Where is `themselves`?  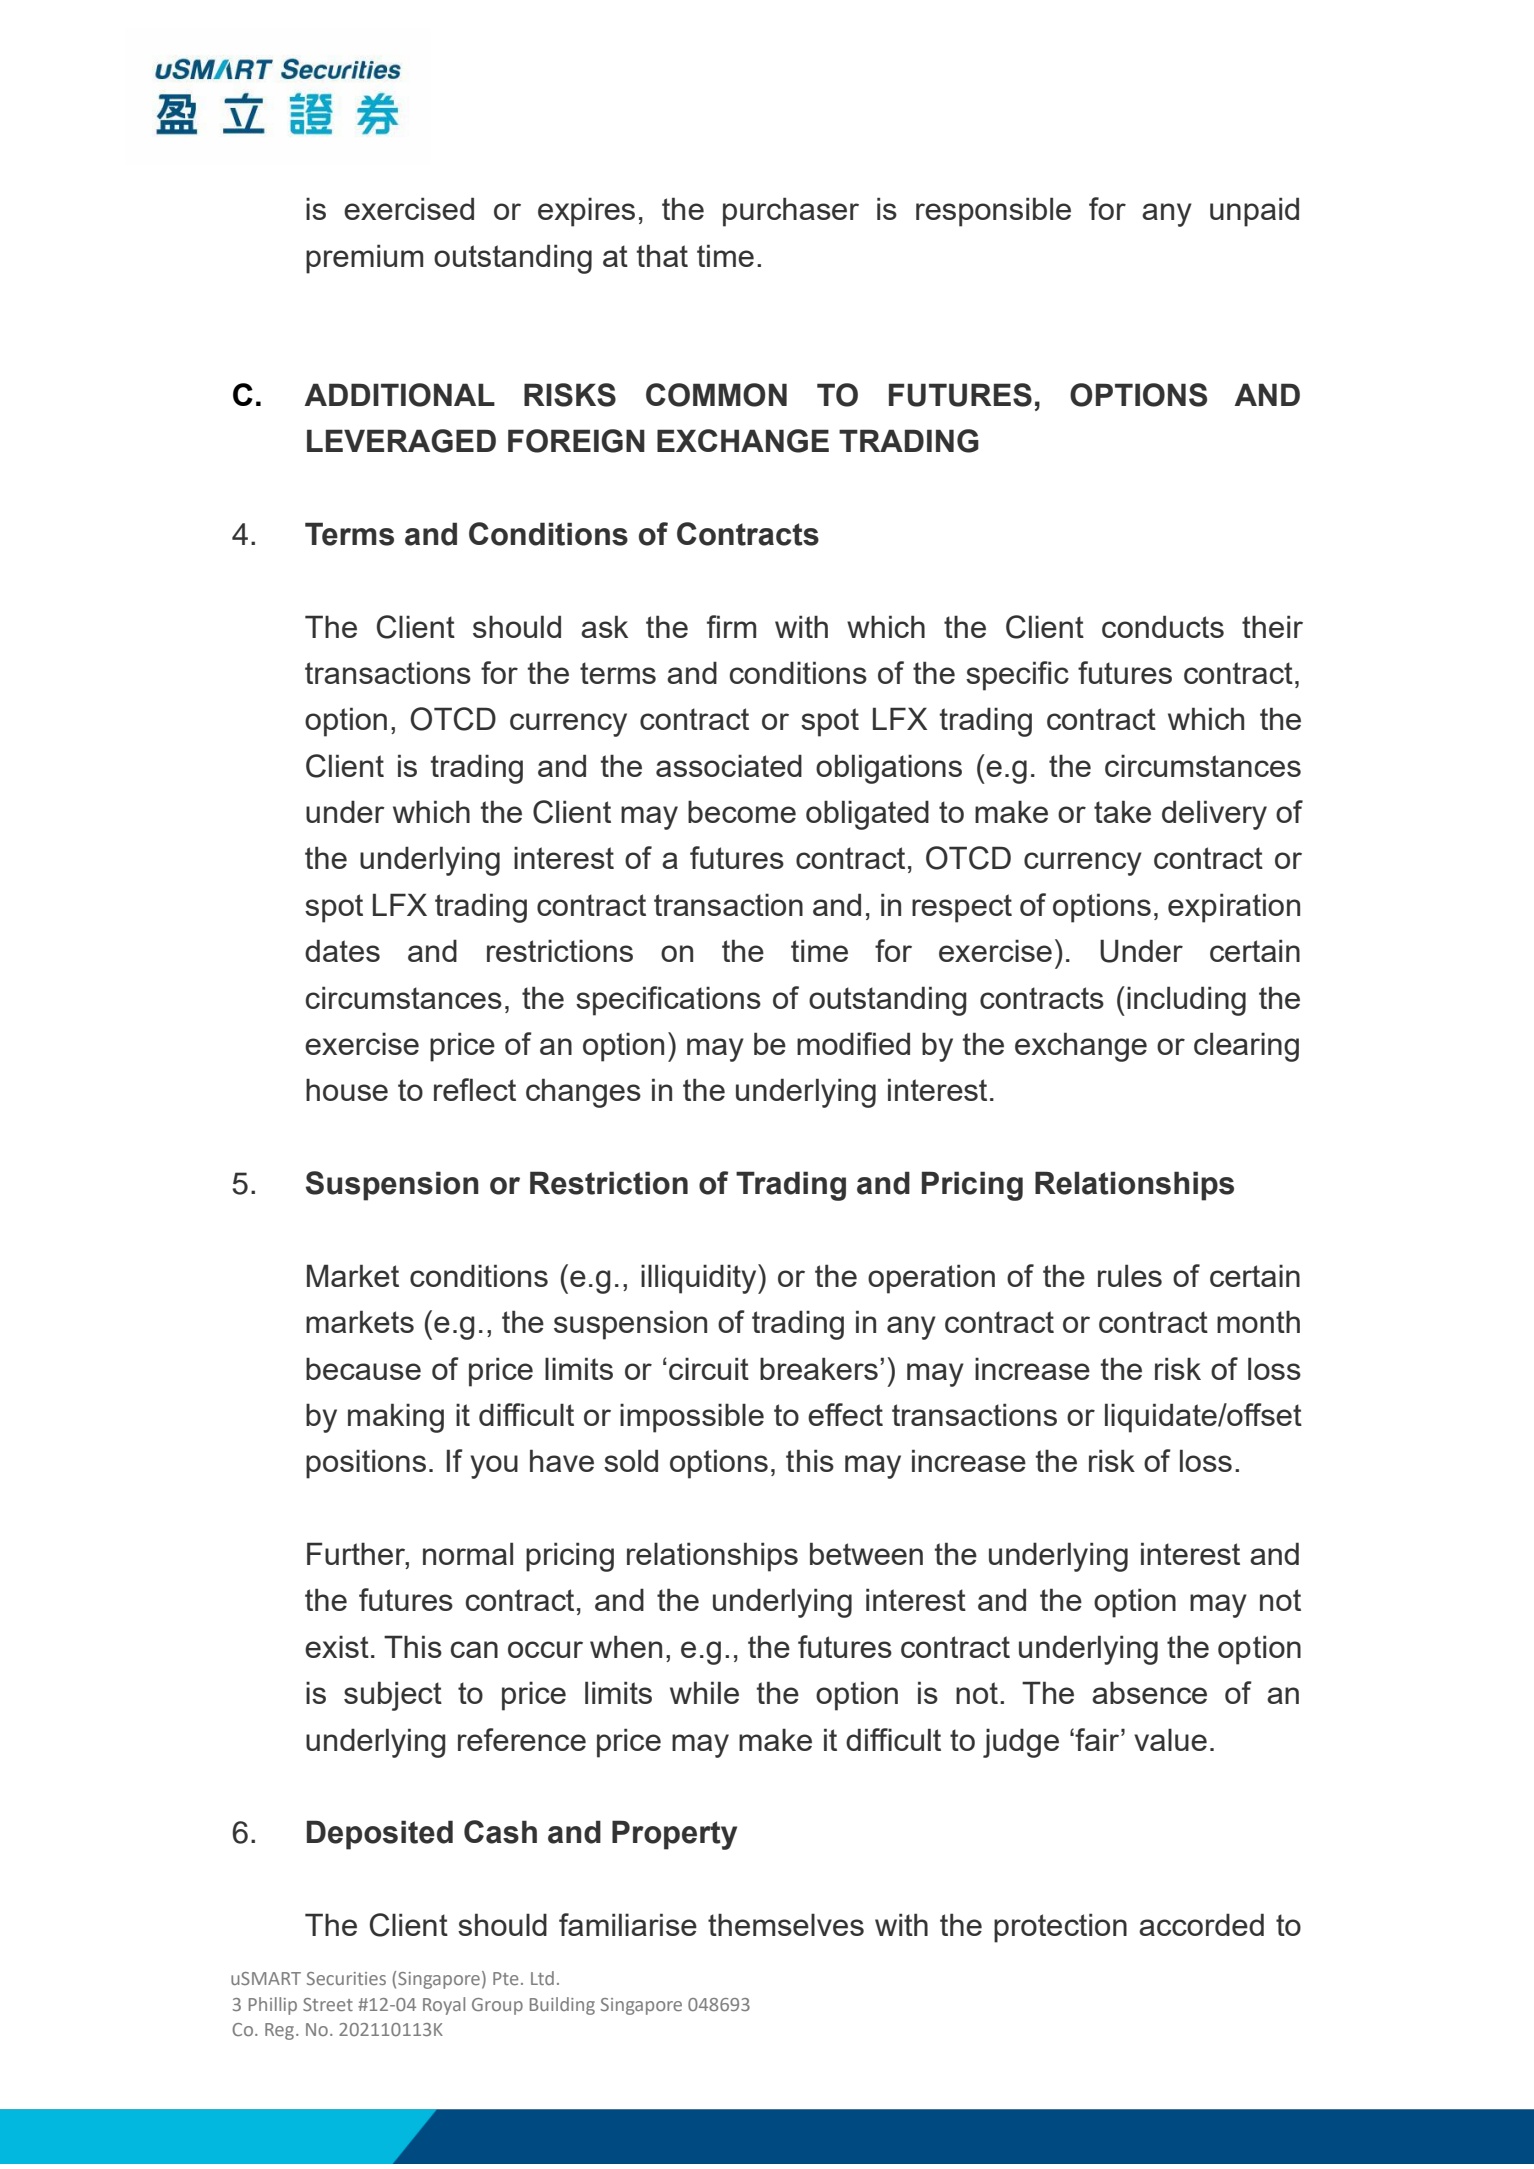 themselves is located at coordinates (786, 1924).
